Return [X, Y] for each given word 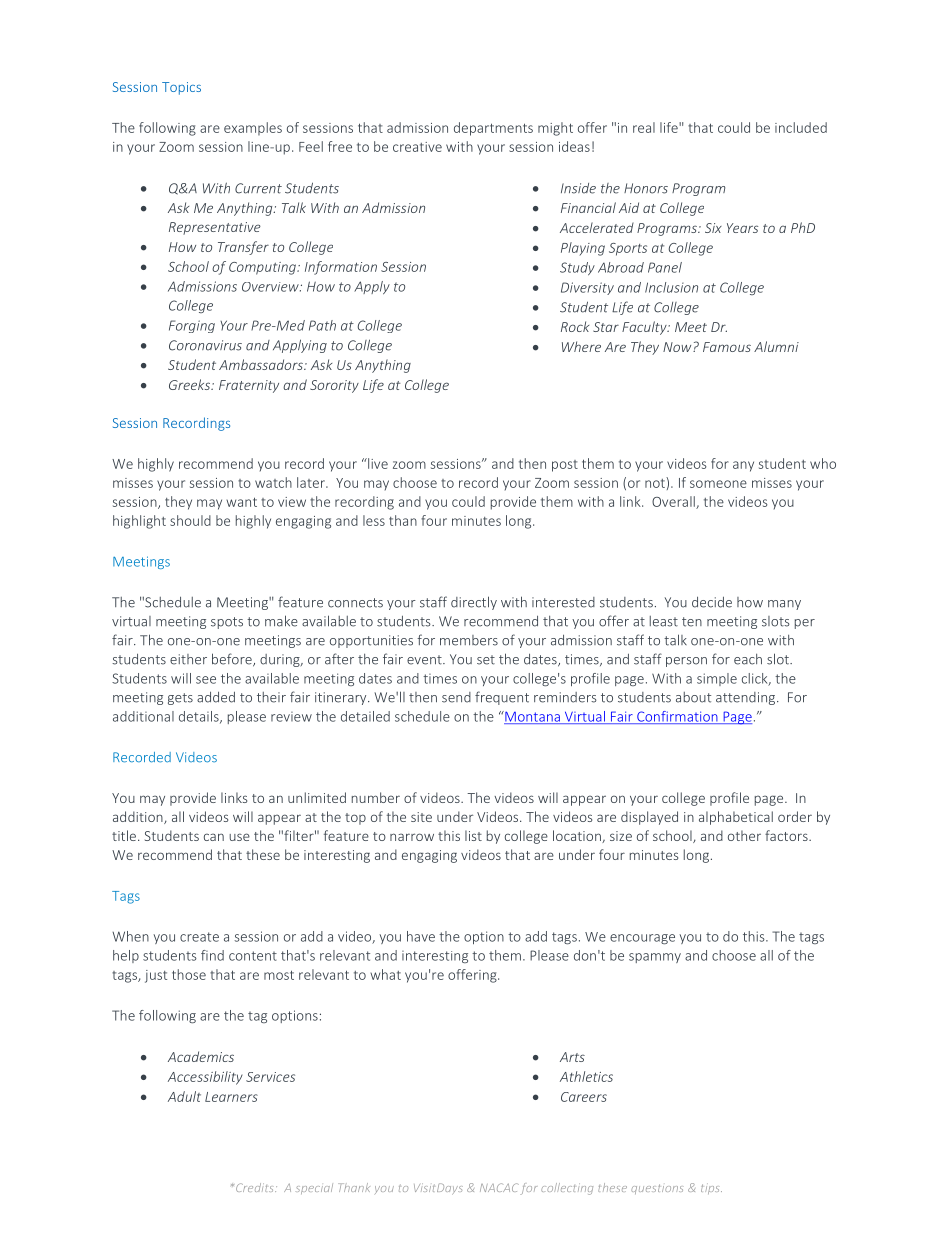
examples [253, 128]
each [748, 659]
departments [493, 129]
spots [227, 623]
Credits [256, 1187]
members [469, 640]
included [801, 127]
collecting [567, 1189]
